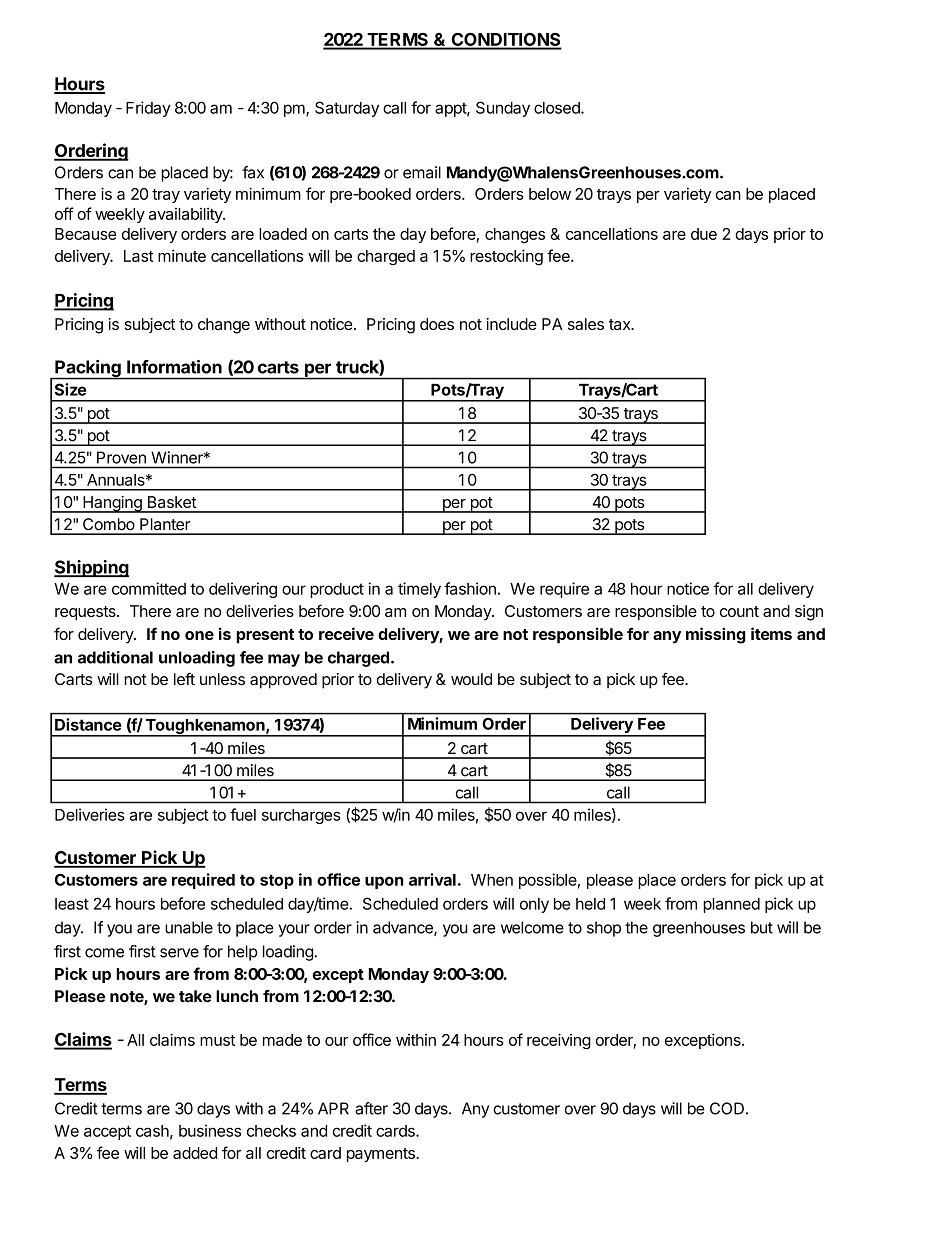 This screenshot has height=1233, width=952. I want to click on does, so click(437, 324).
